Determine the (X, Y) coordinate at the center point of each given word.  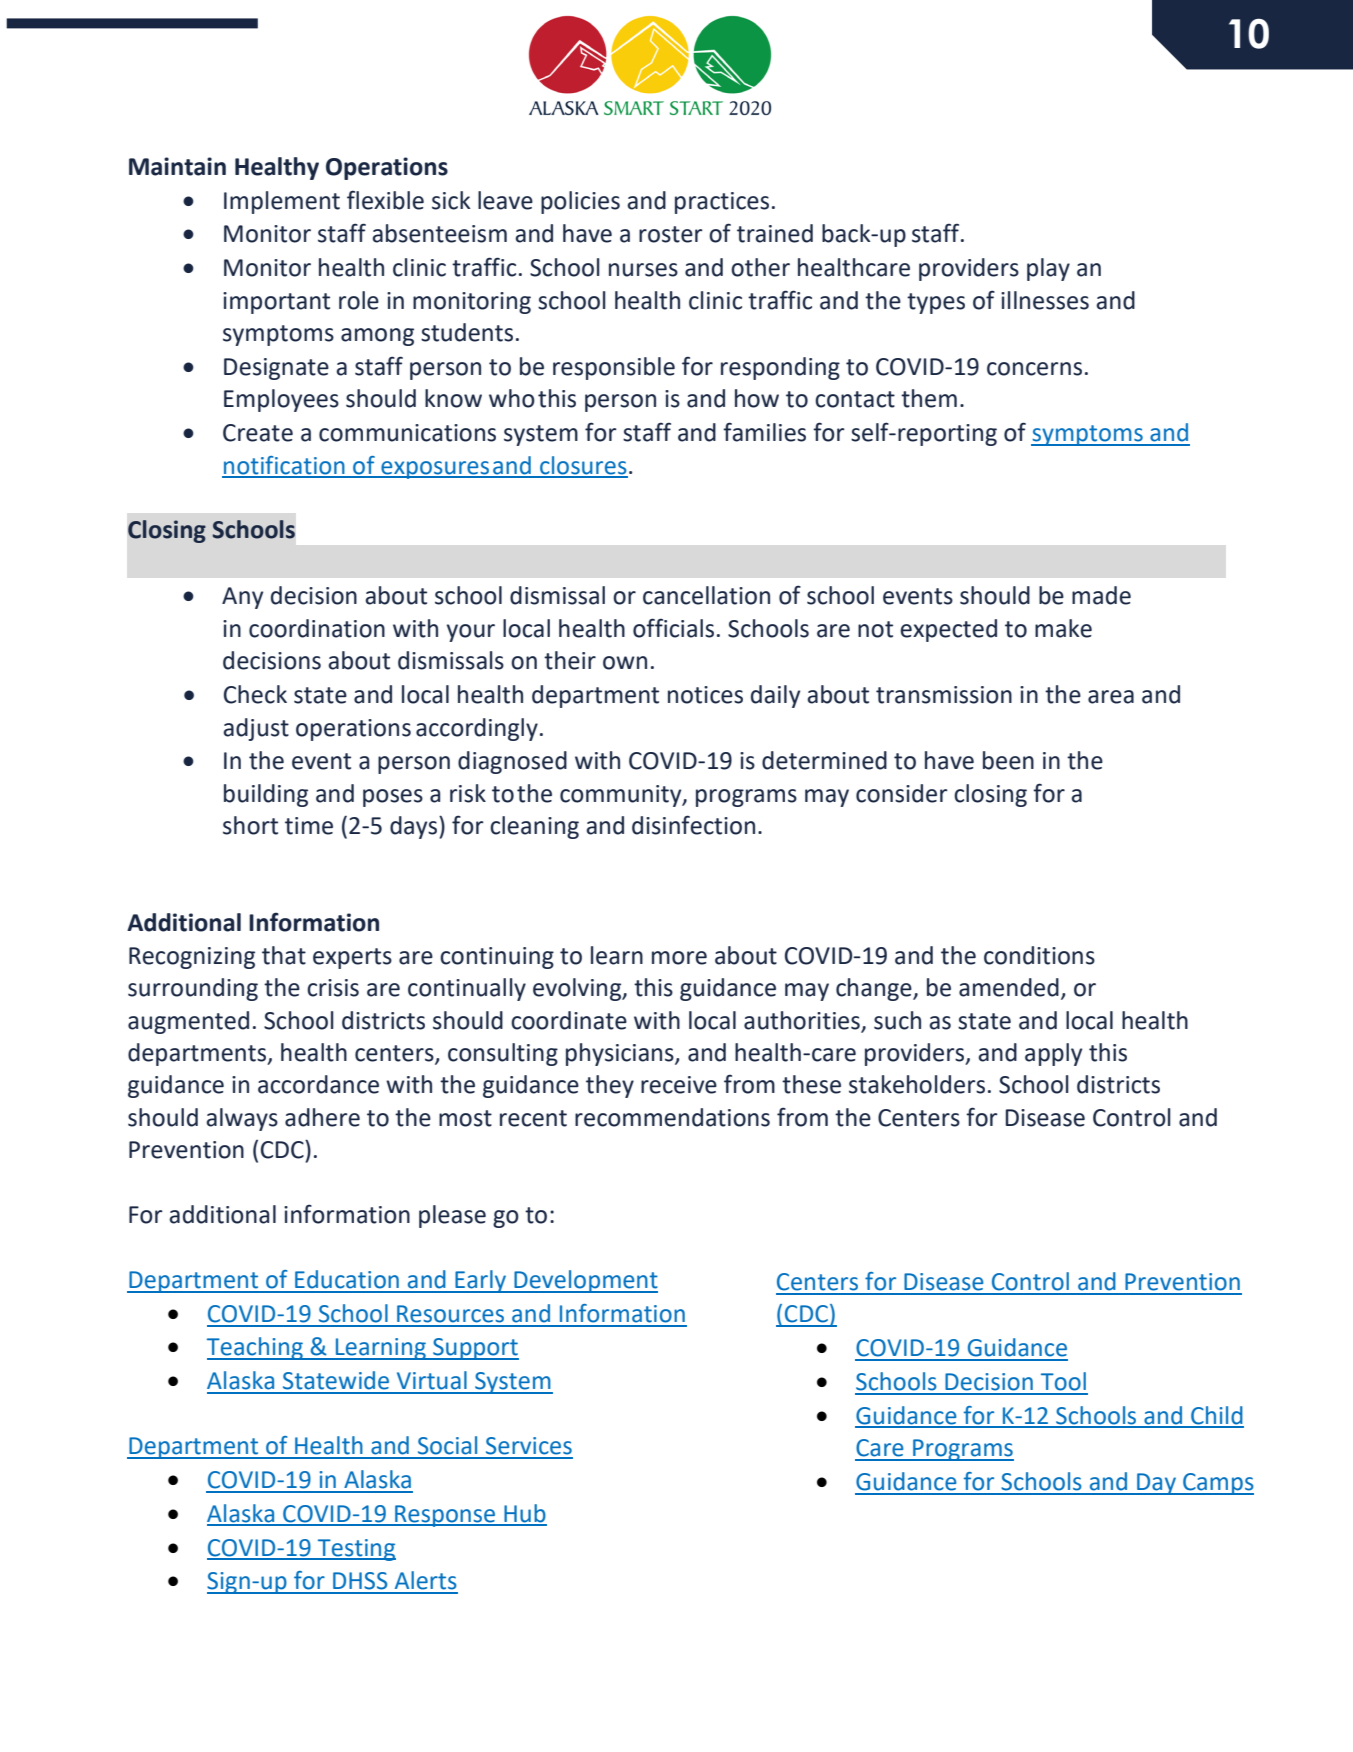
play (1048, 269)
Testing (356, 1550)
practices (722, 203)
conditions (1039, 955)
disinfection (693, 825)
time (309, 826)
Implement (282, 202)
